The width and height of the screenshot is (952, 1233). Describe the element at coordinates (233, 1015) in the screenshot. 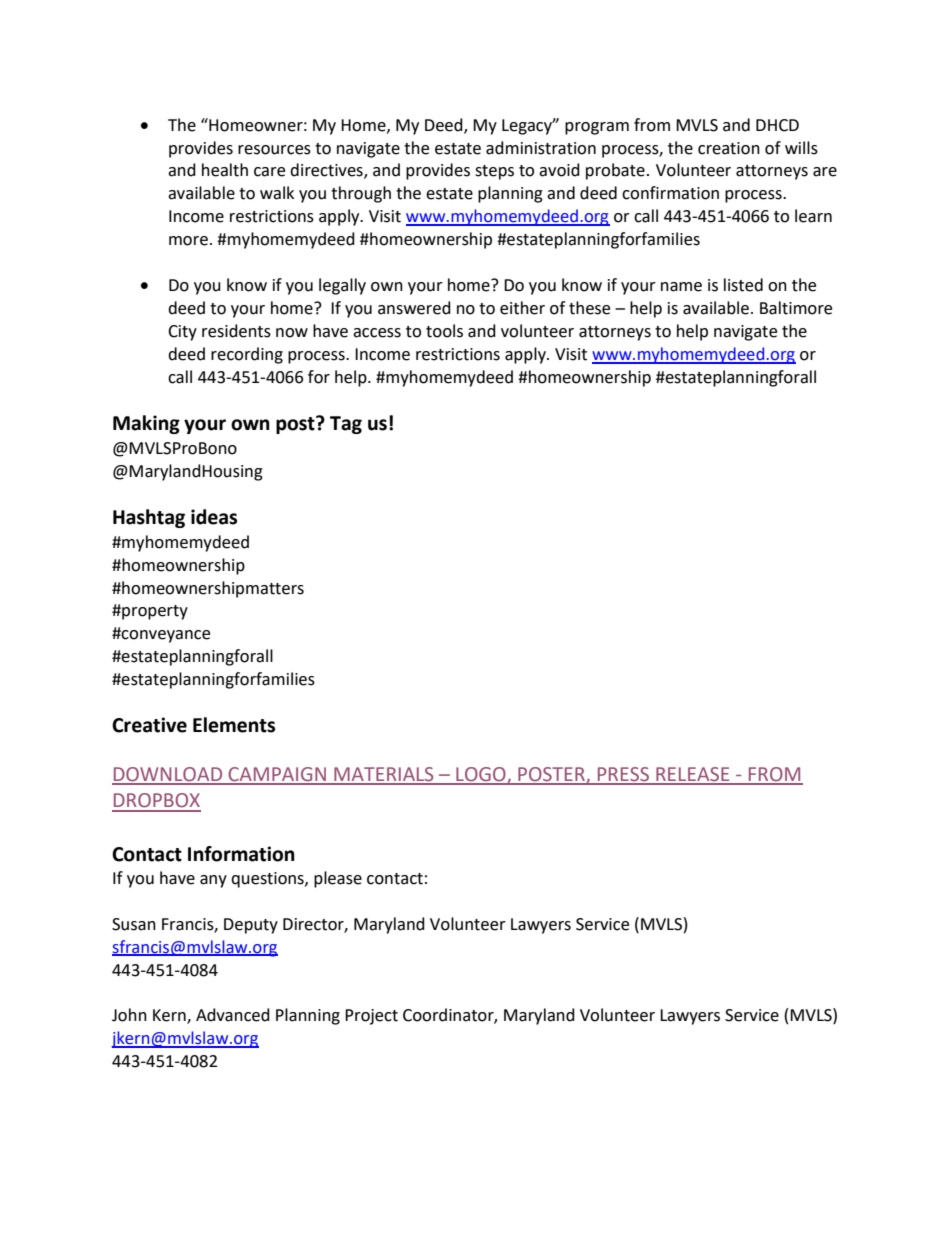

I see `Advanced` at that location.
